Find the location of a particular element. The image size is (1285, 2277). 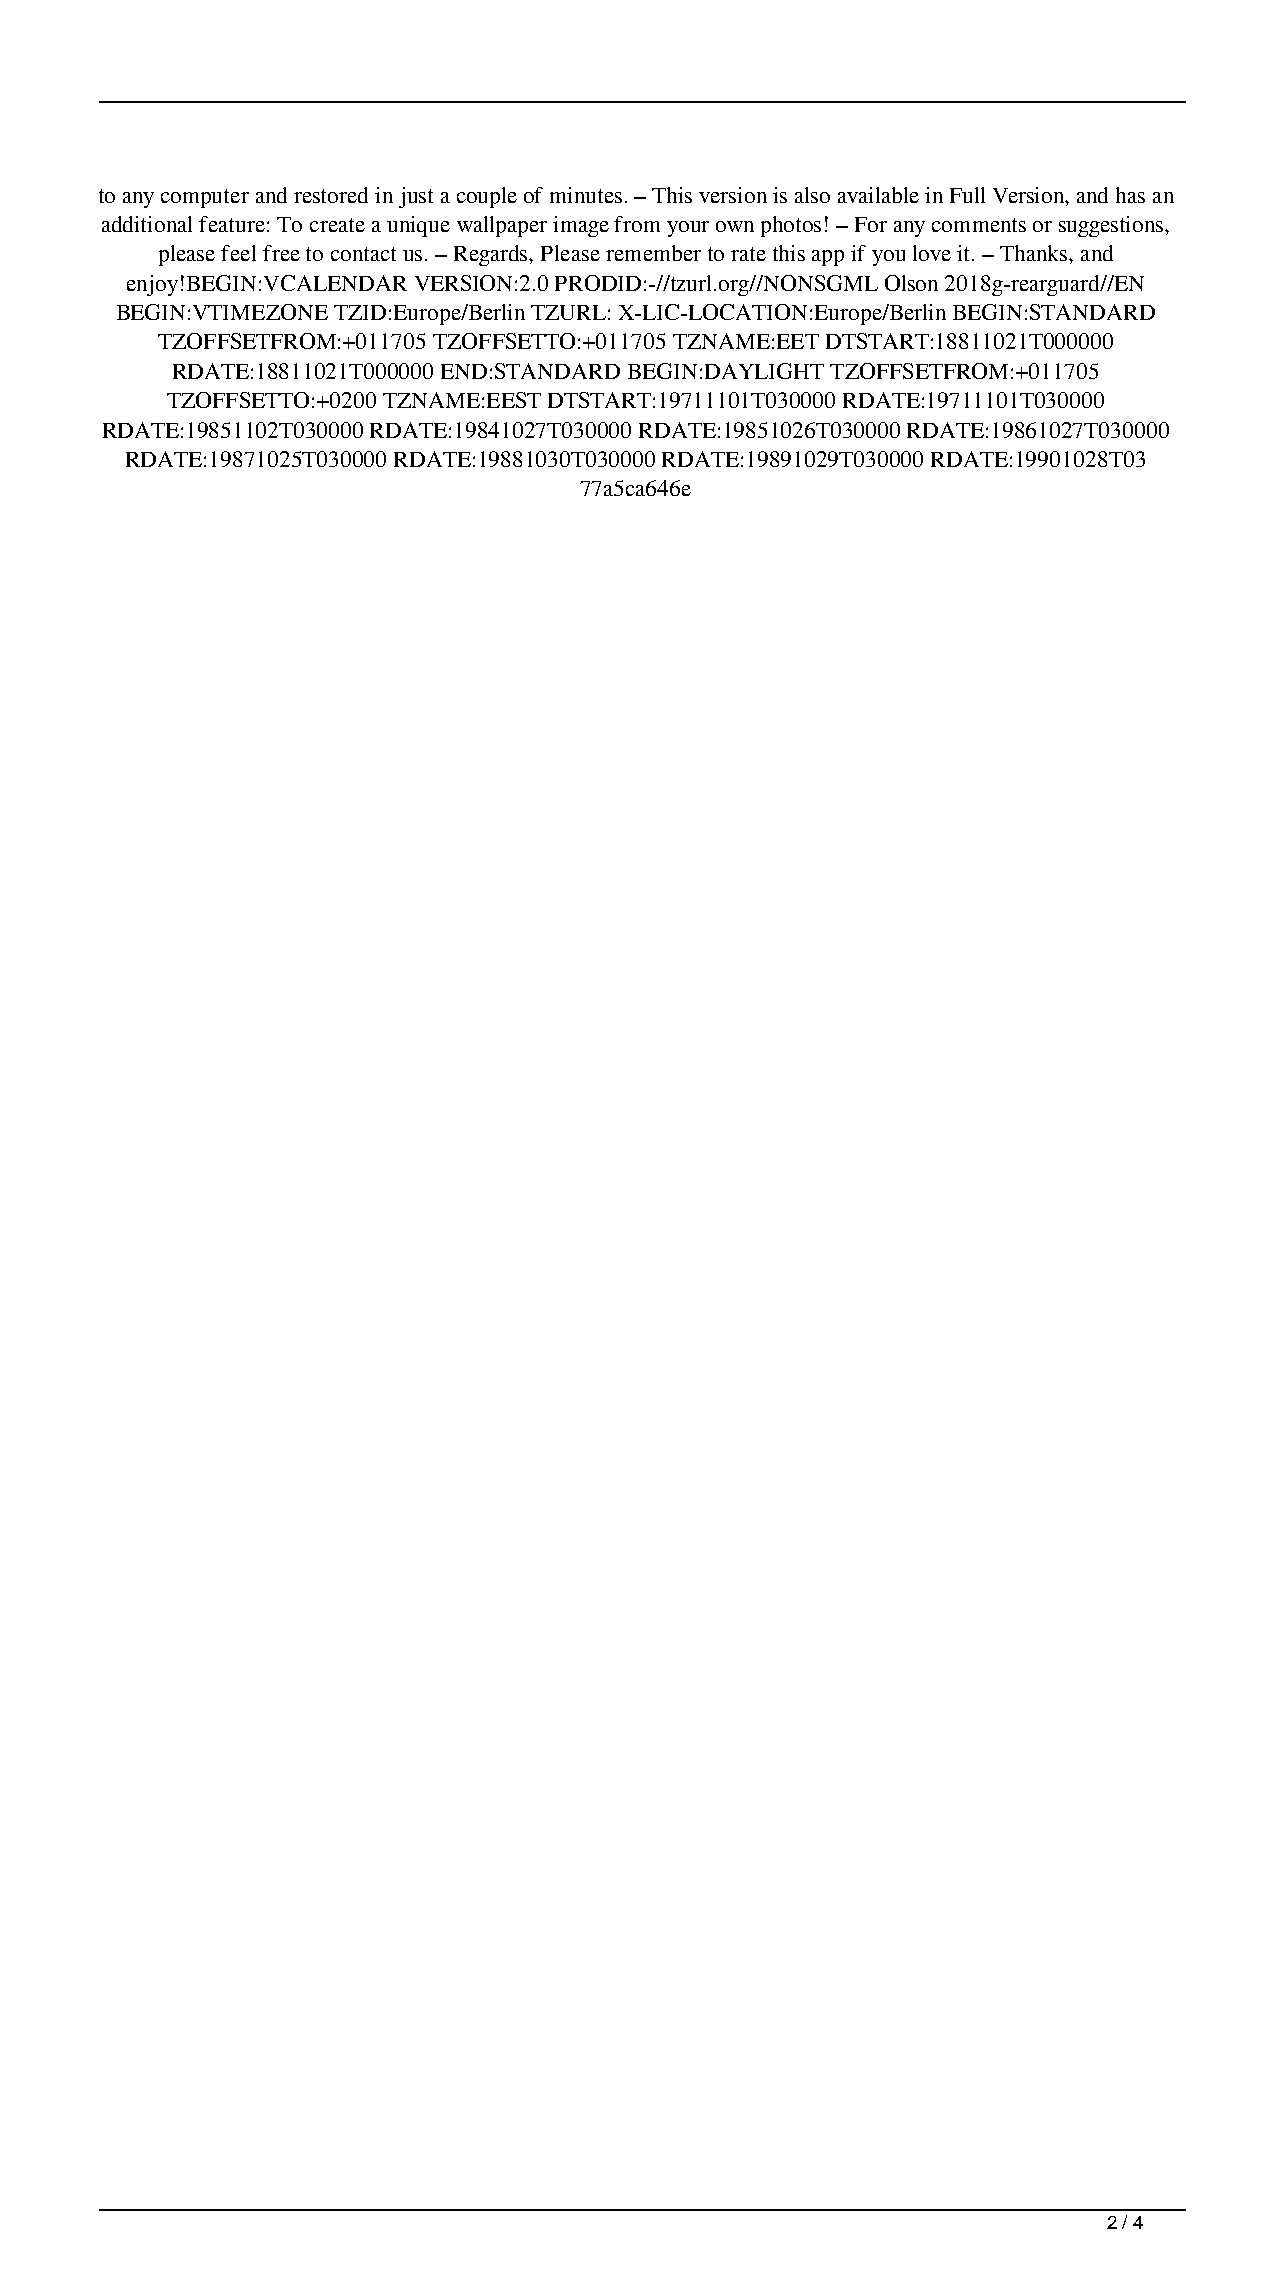

comments is located at coordinates (979, 225).
